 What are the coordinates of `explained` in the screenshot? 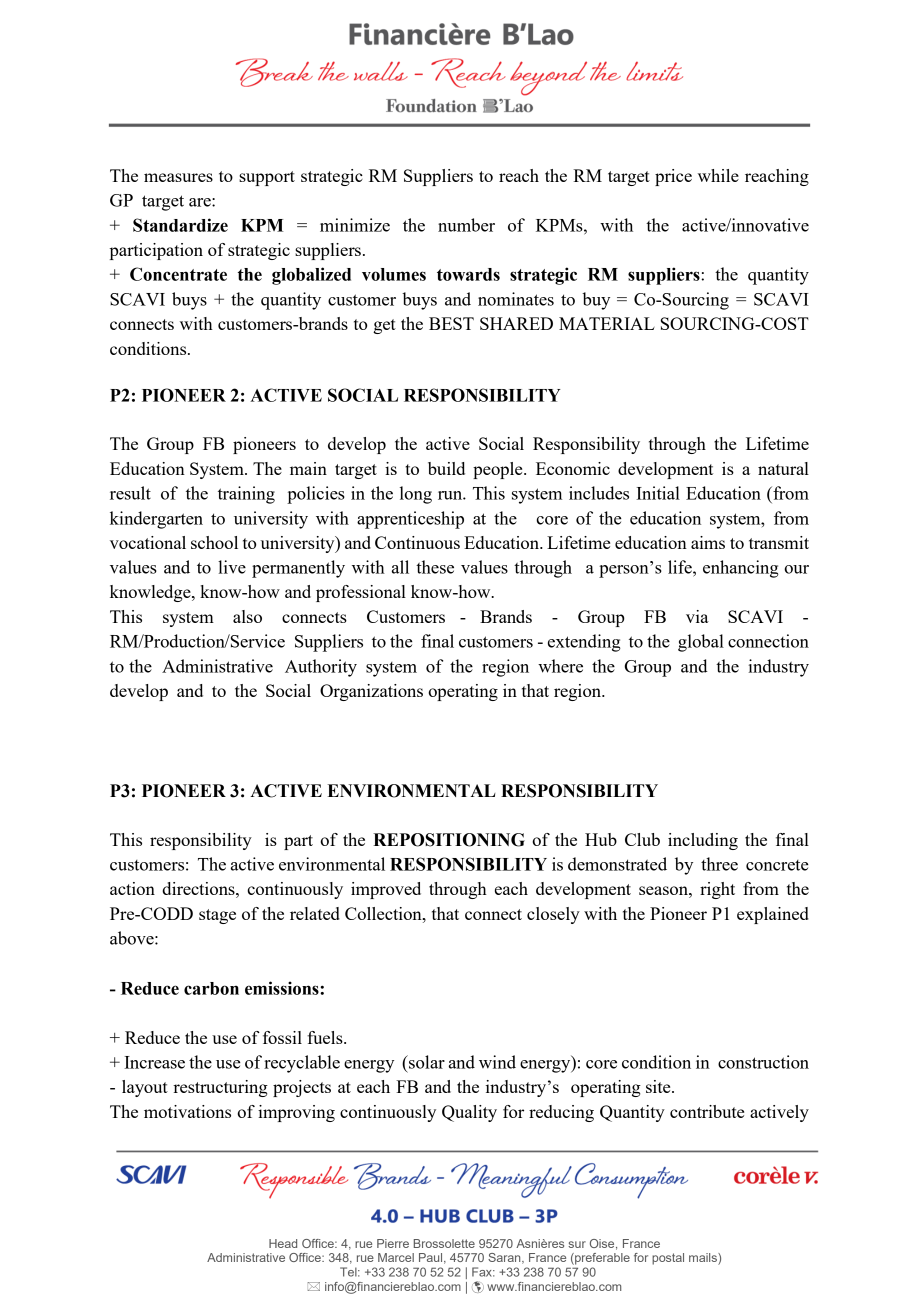 It's located at (773, 915).
